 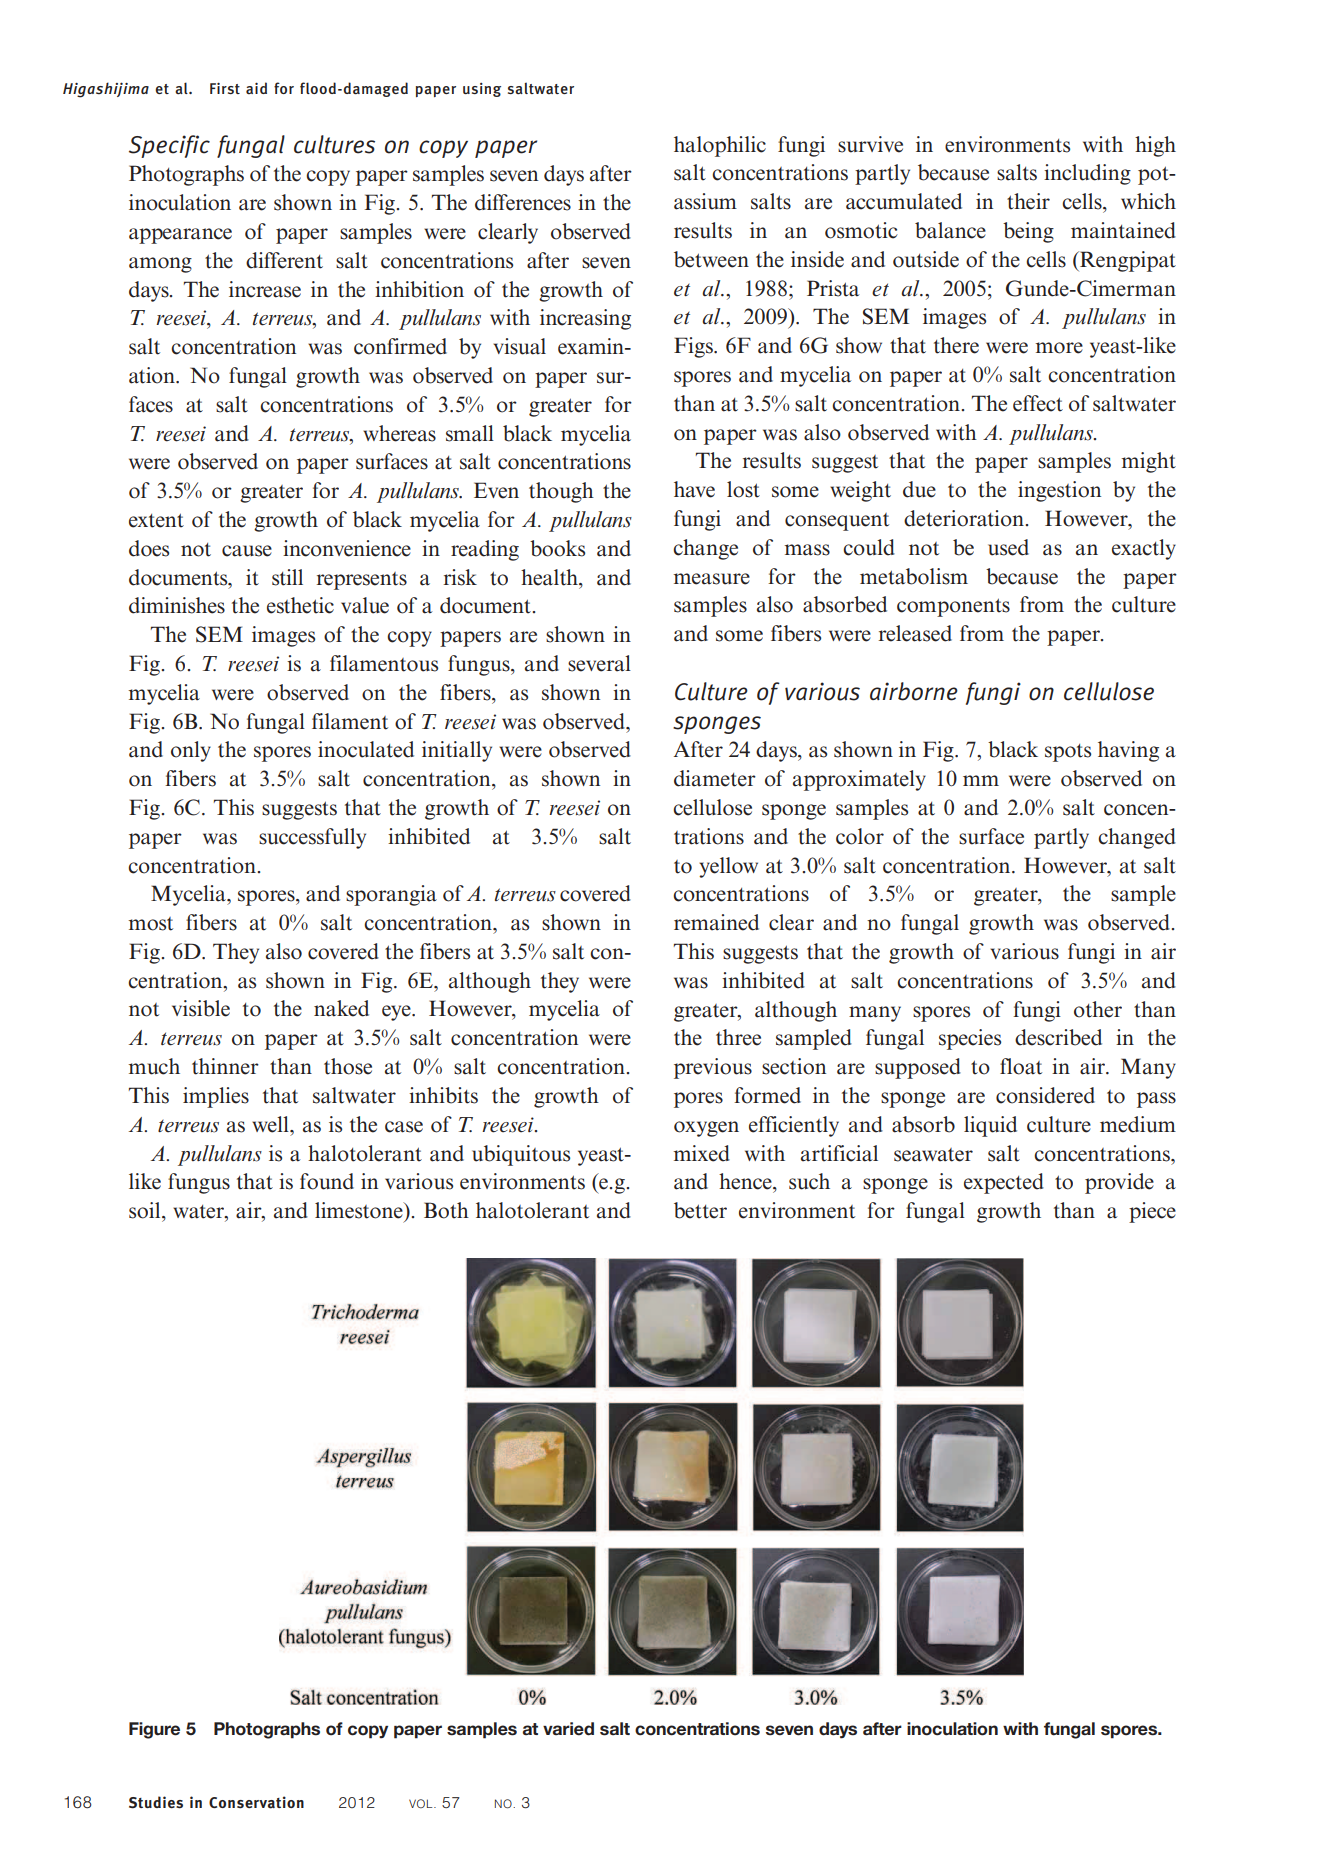 I want to click on halophilic, so click(x=720, y=146).
